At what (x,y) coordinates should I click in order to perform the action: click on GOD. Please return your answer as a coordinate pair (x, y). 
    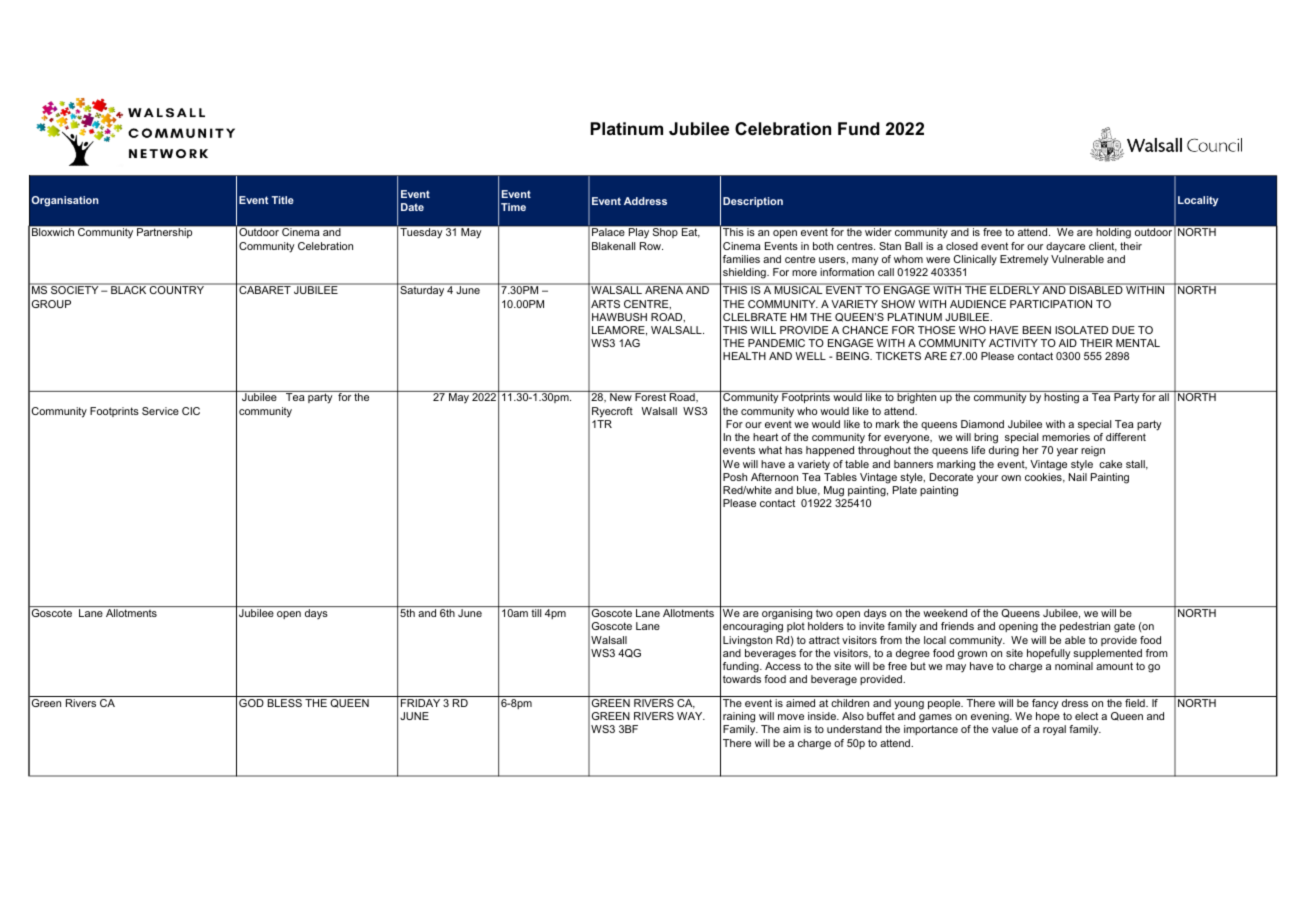
    Looking at the image, I should click on (251, 703).
